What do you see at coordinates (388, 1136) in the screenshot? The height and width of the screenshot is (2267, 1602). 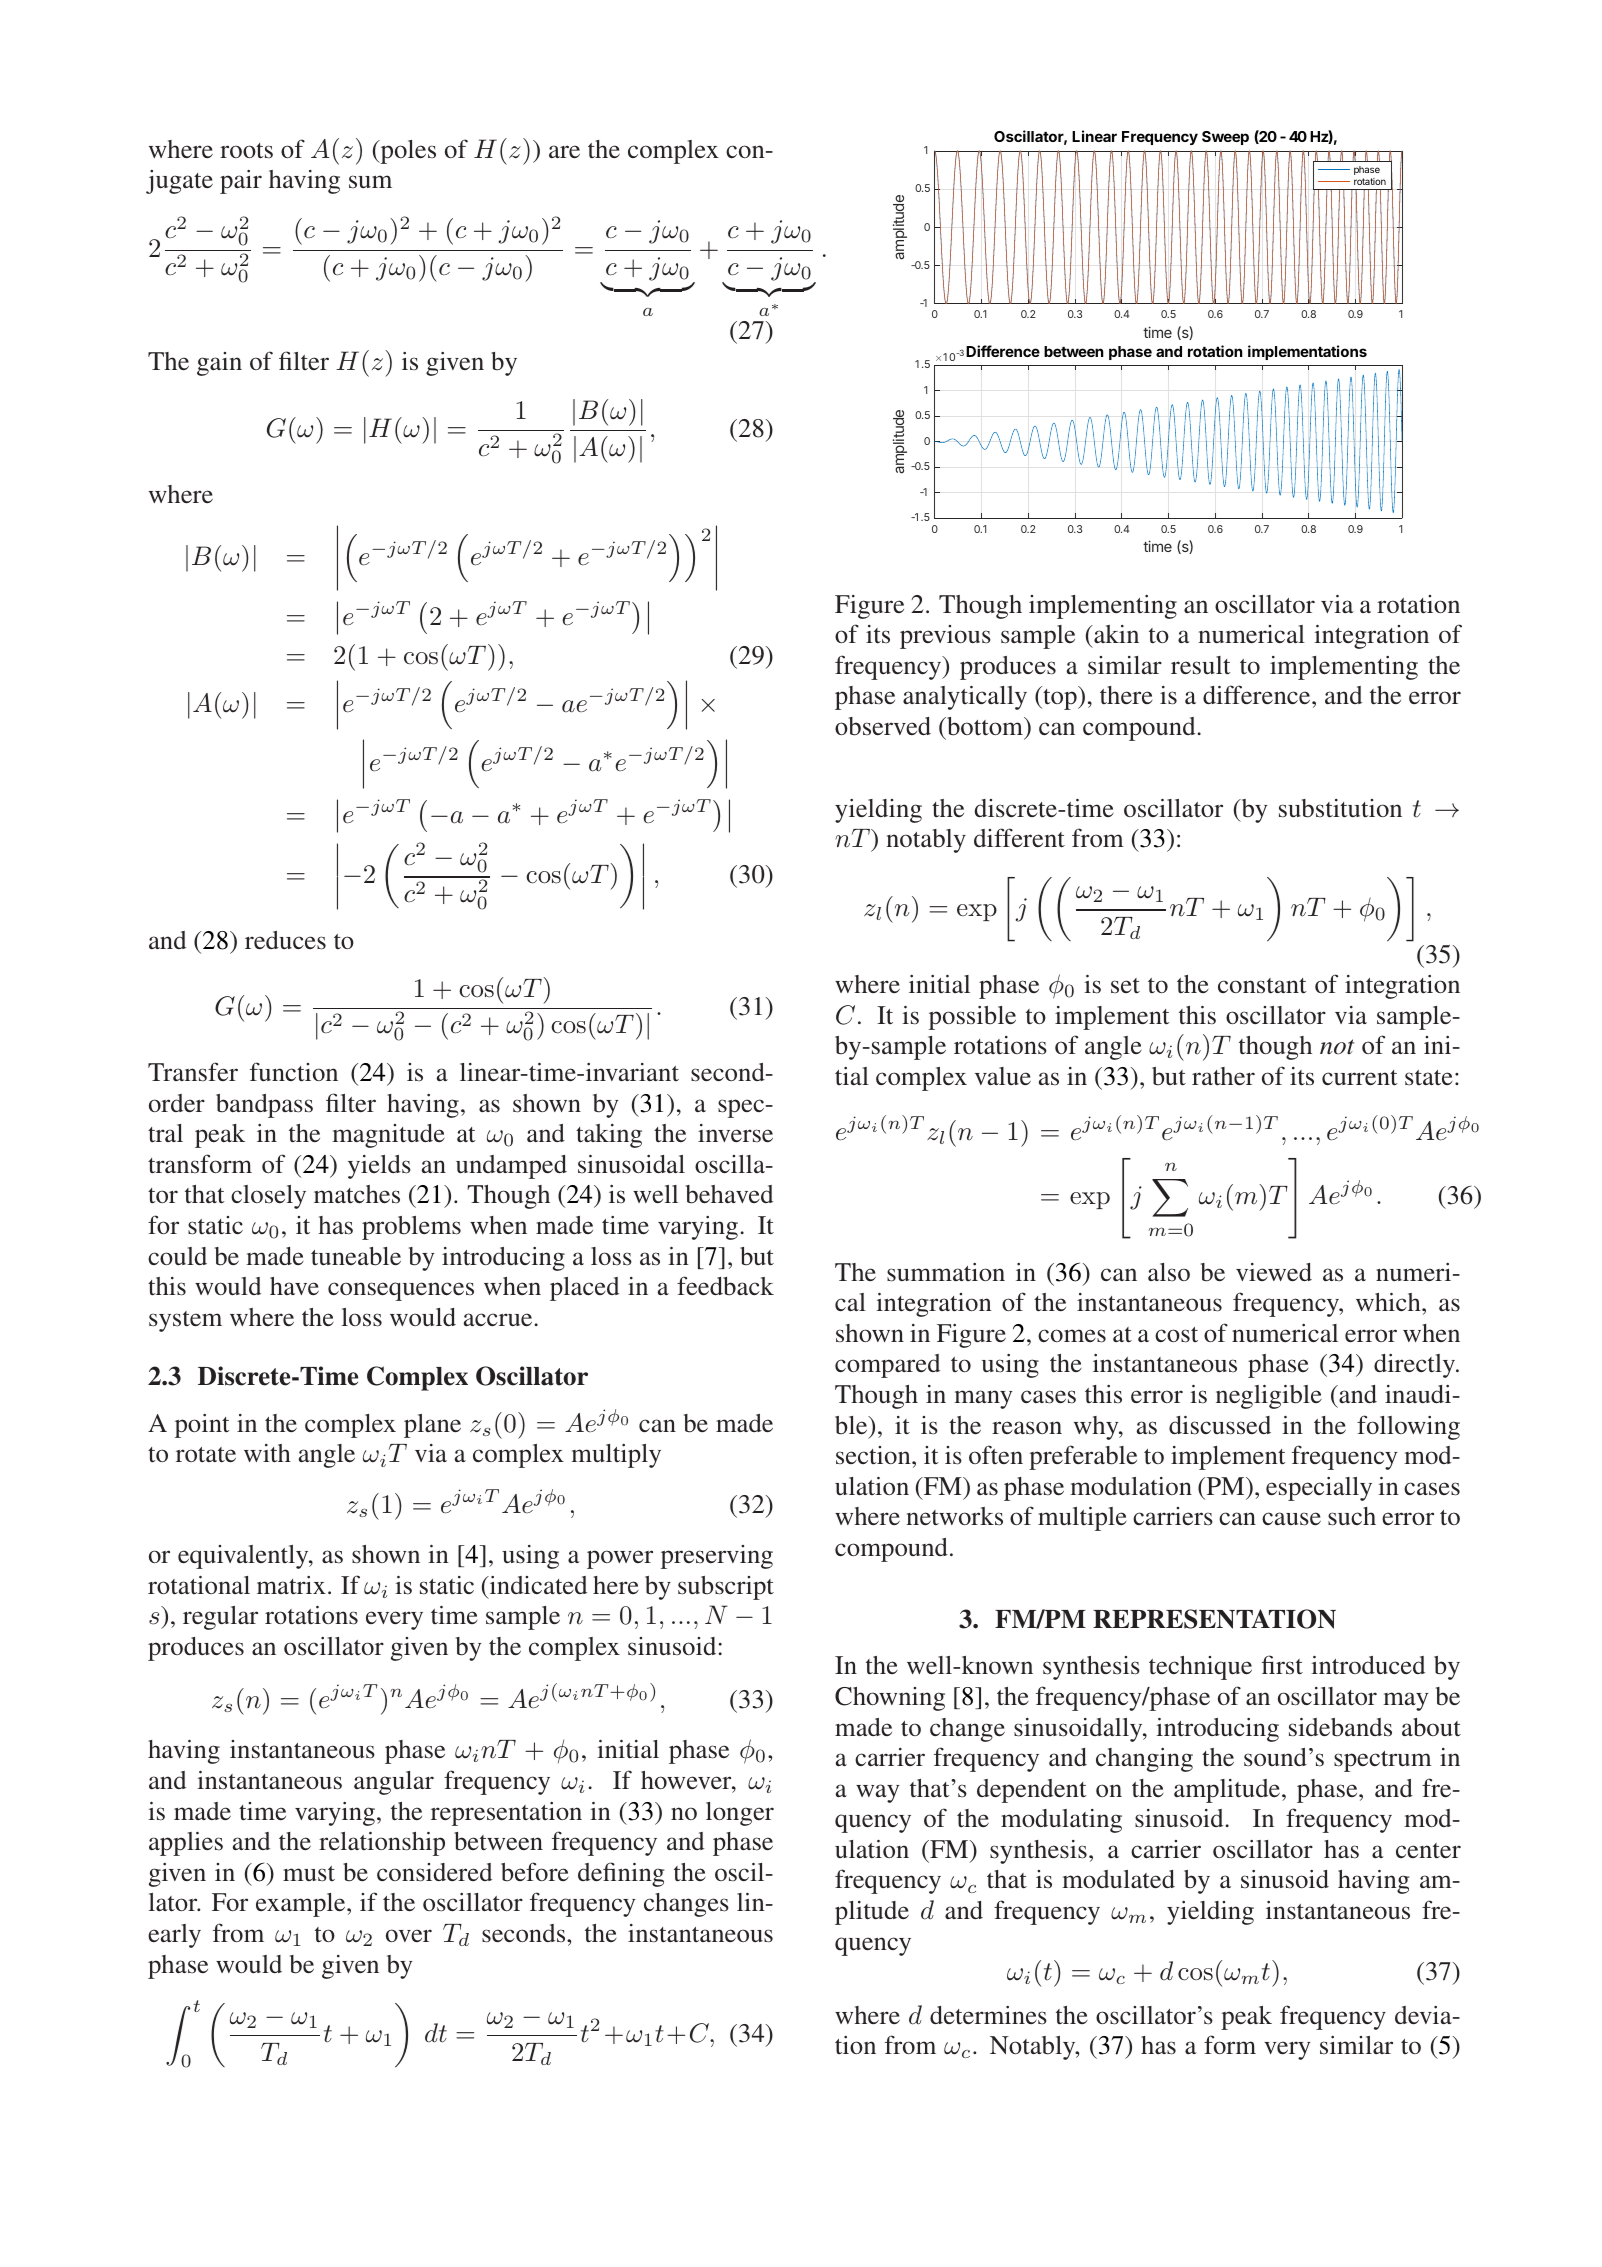 I see `magnitude` at bounding box center [388, 1136].
